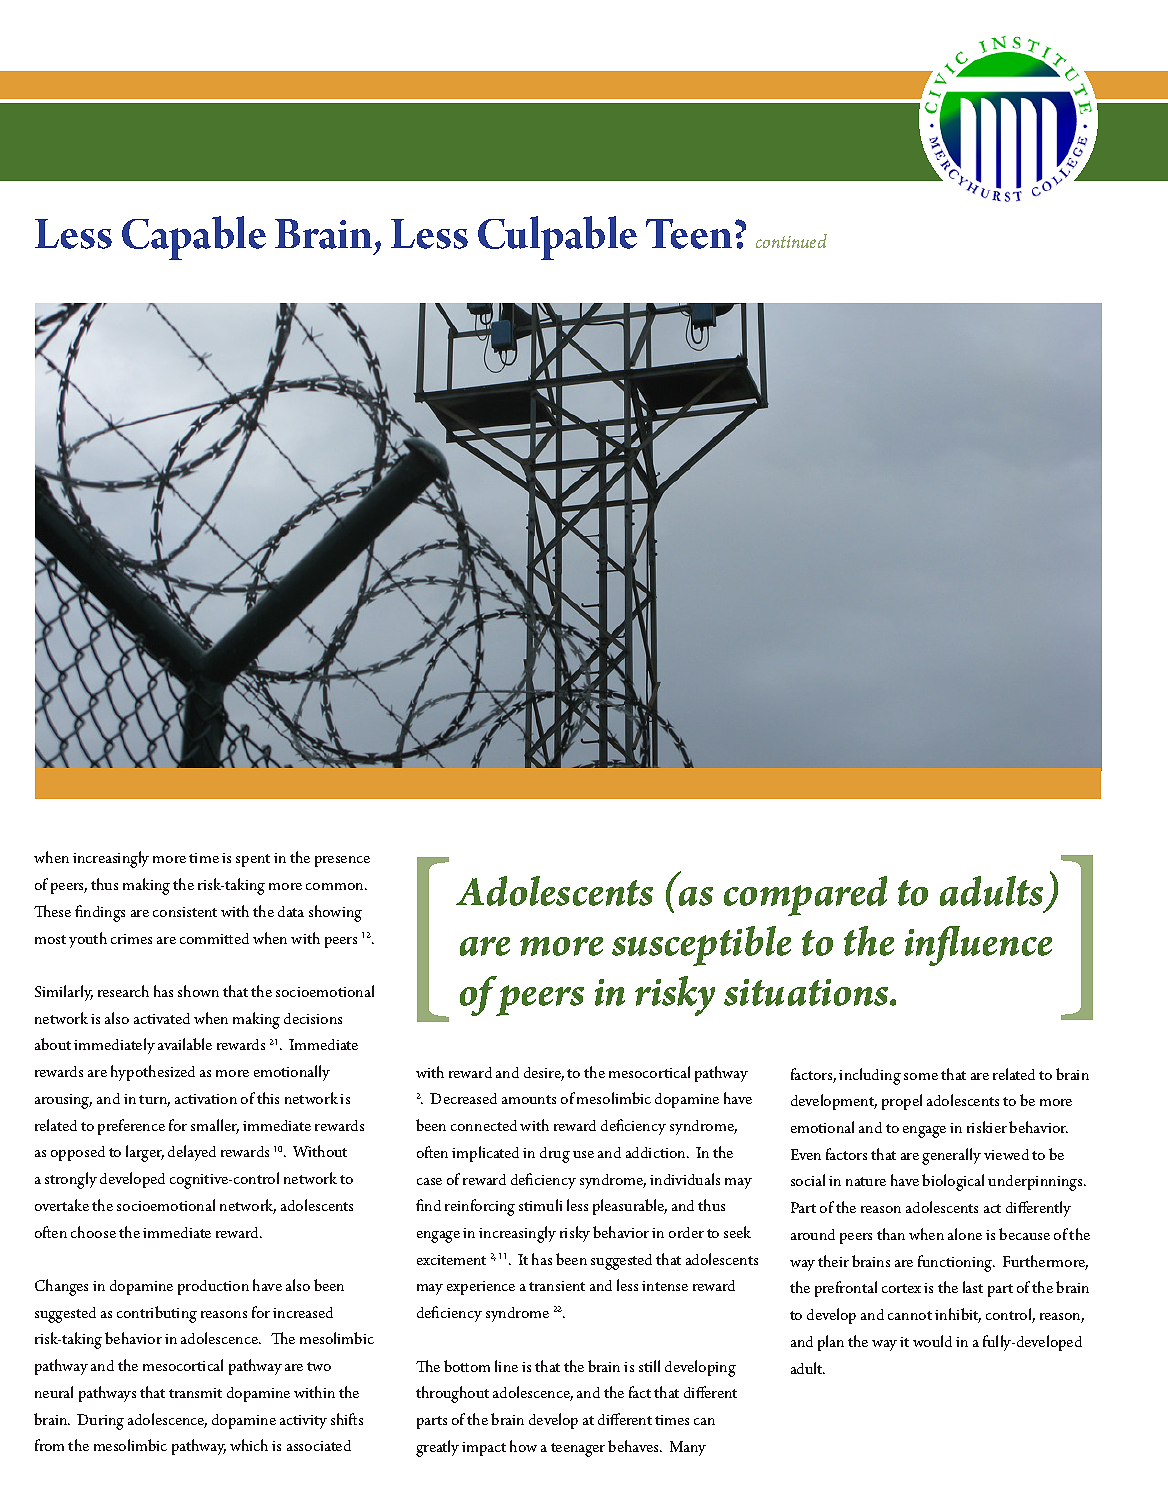  What do you see at coordinates (978, 946) in the image?
I see `influence` at bounding box center [978, 946].
